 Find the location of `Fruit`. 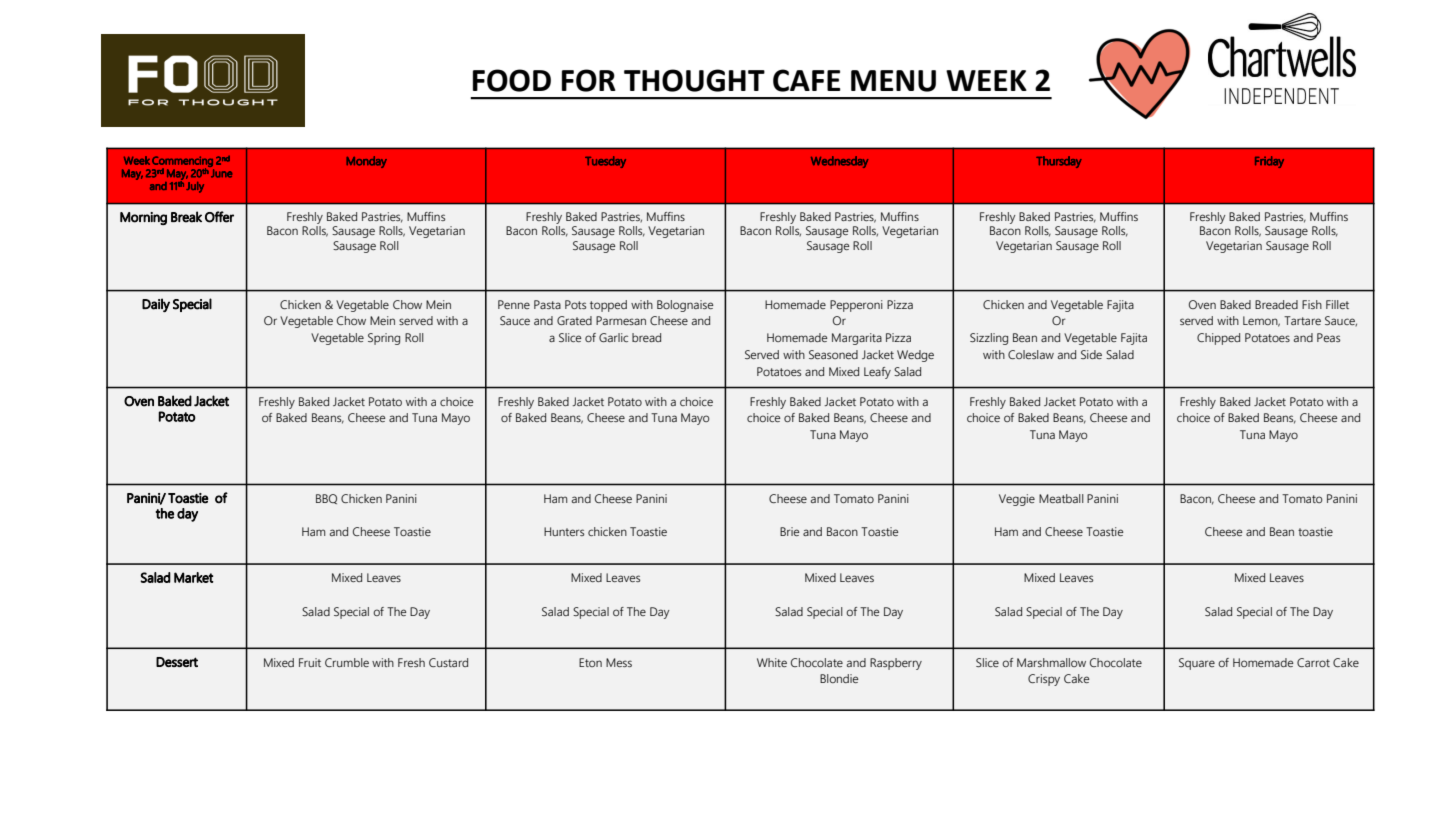

Fruit is located at coordinates (310, 662).
